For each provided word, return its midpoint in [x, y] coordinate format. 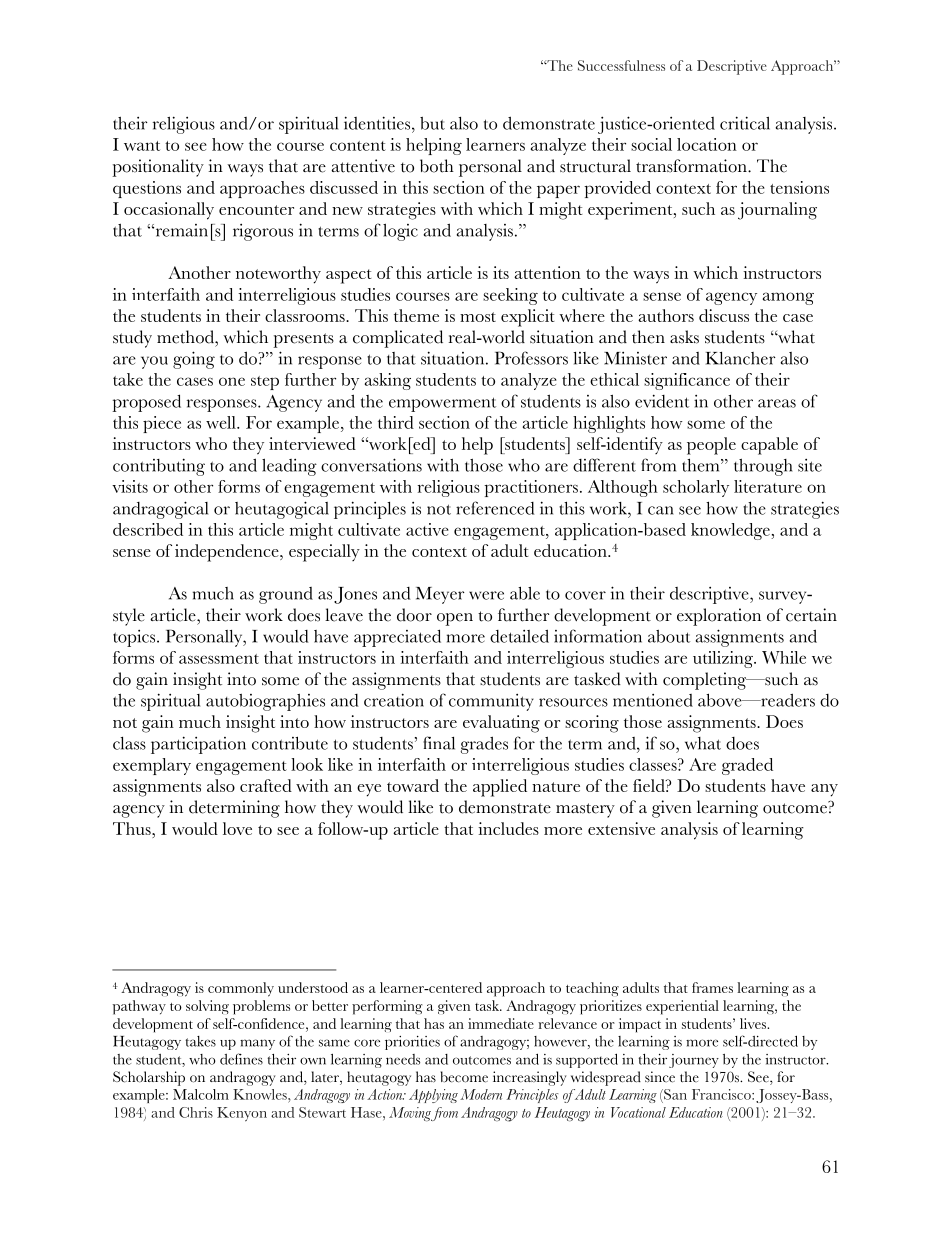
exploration [719, 617]
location [707, 144]
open [455, 619]
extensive [621, 828]
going [194, 360]
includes [508, 828]
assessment [219, 659]
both [437, 166]
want [142, 146]
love [237, 828]
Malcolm [201, 1094]
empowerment [442, 404]
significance [687, 381]
